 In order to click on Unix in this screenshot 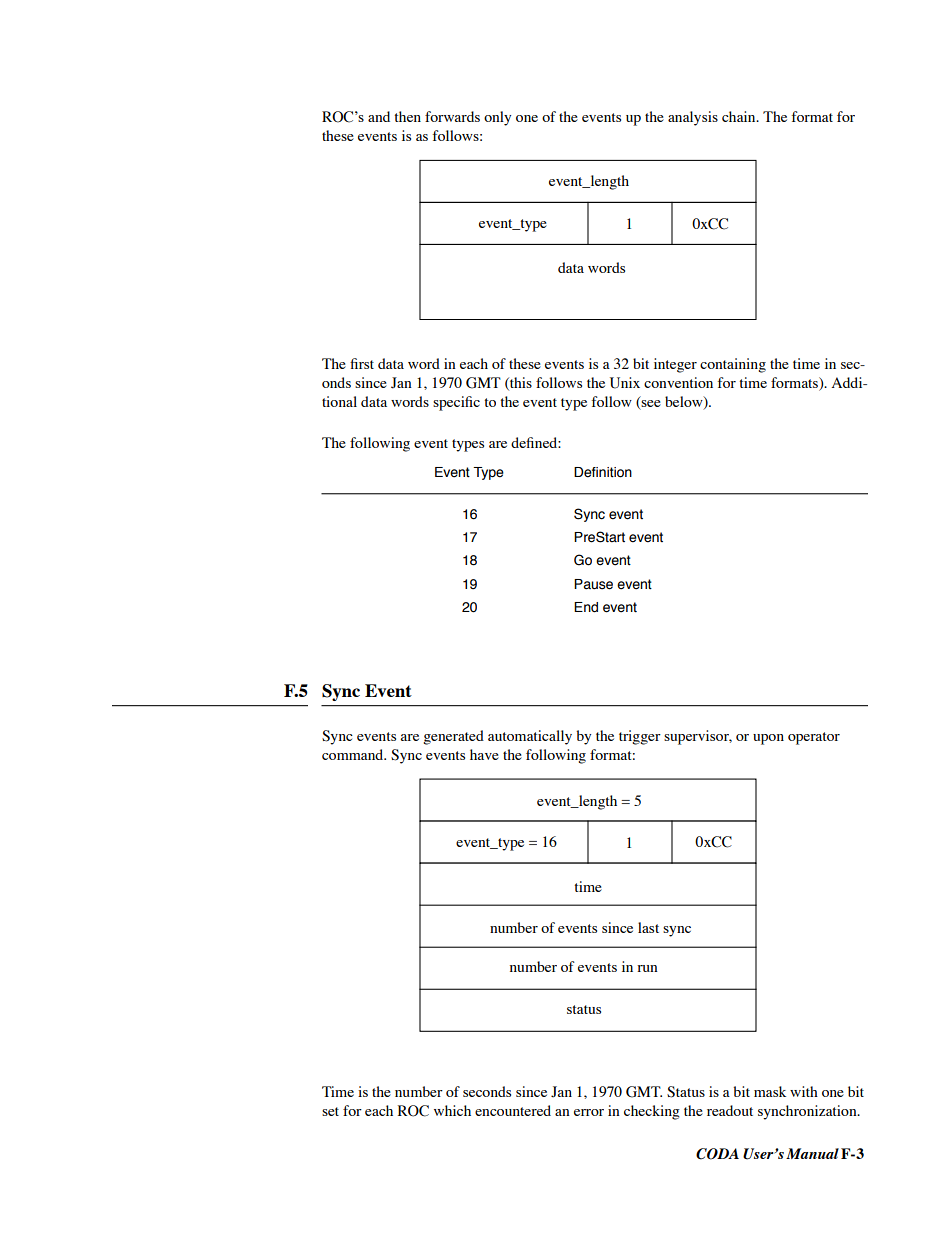, I will do `click(625, 383)`.
